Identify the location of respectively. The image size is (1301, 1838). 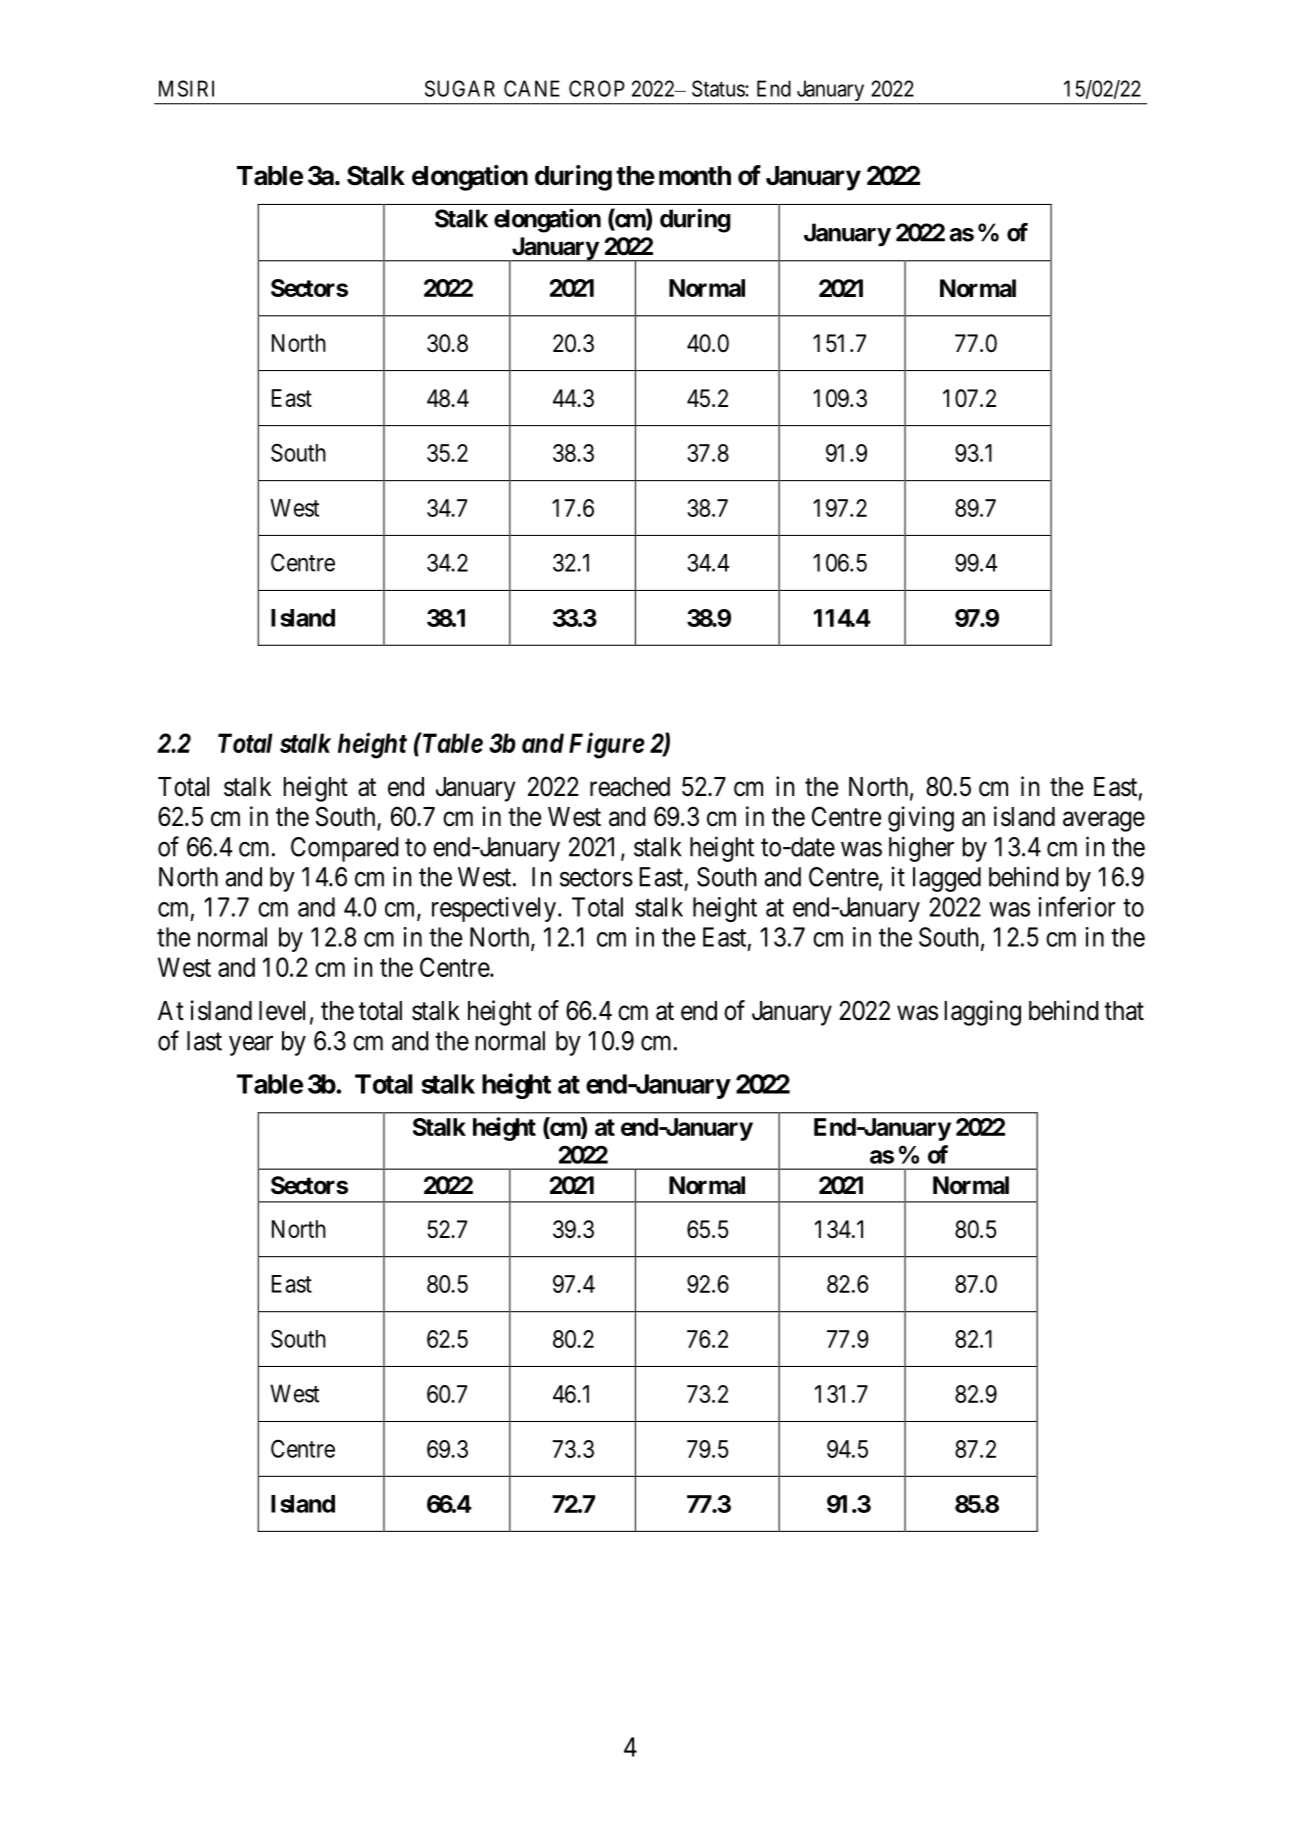
(494, 909).
